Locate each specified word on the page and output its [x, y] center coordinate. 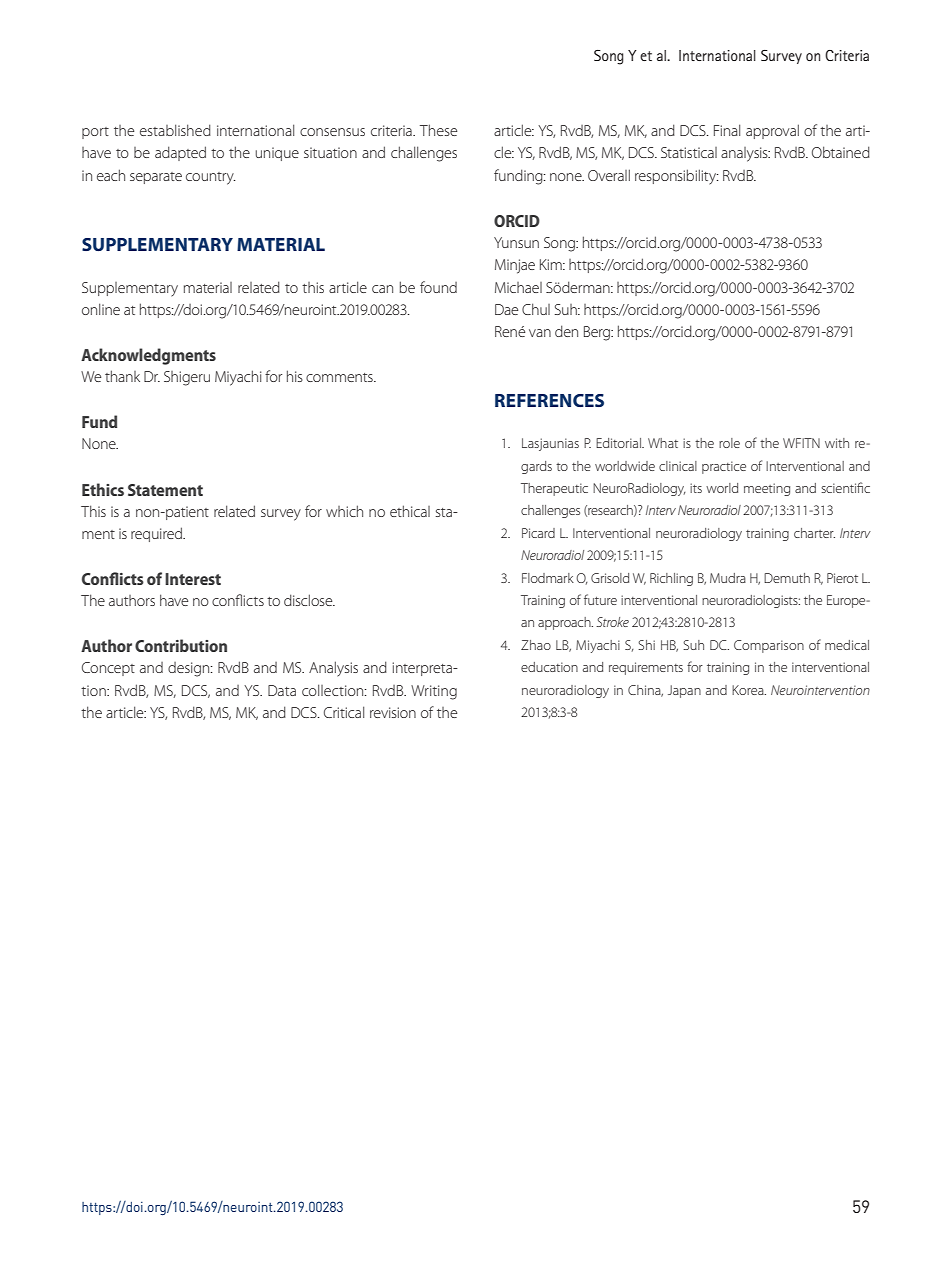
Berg [598, 333]
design [190, 669]
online [101, 309]
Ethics [103, 489]
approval [772, 131]
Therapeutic [554, 489]
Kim [552, 264]
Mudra [728, 578]
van [540, 333]
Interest [193, 579]
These [438, 130]
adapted [180, 153]
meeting [767, 489]
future [600, 599]
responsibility [677, 177]
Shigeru [187, 378]
